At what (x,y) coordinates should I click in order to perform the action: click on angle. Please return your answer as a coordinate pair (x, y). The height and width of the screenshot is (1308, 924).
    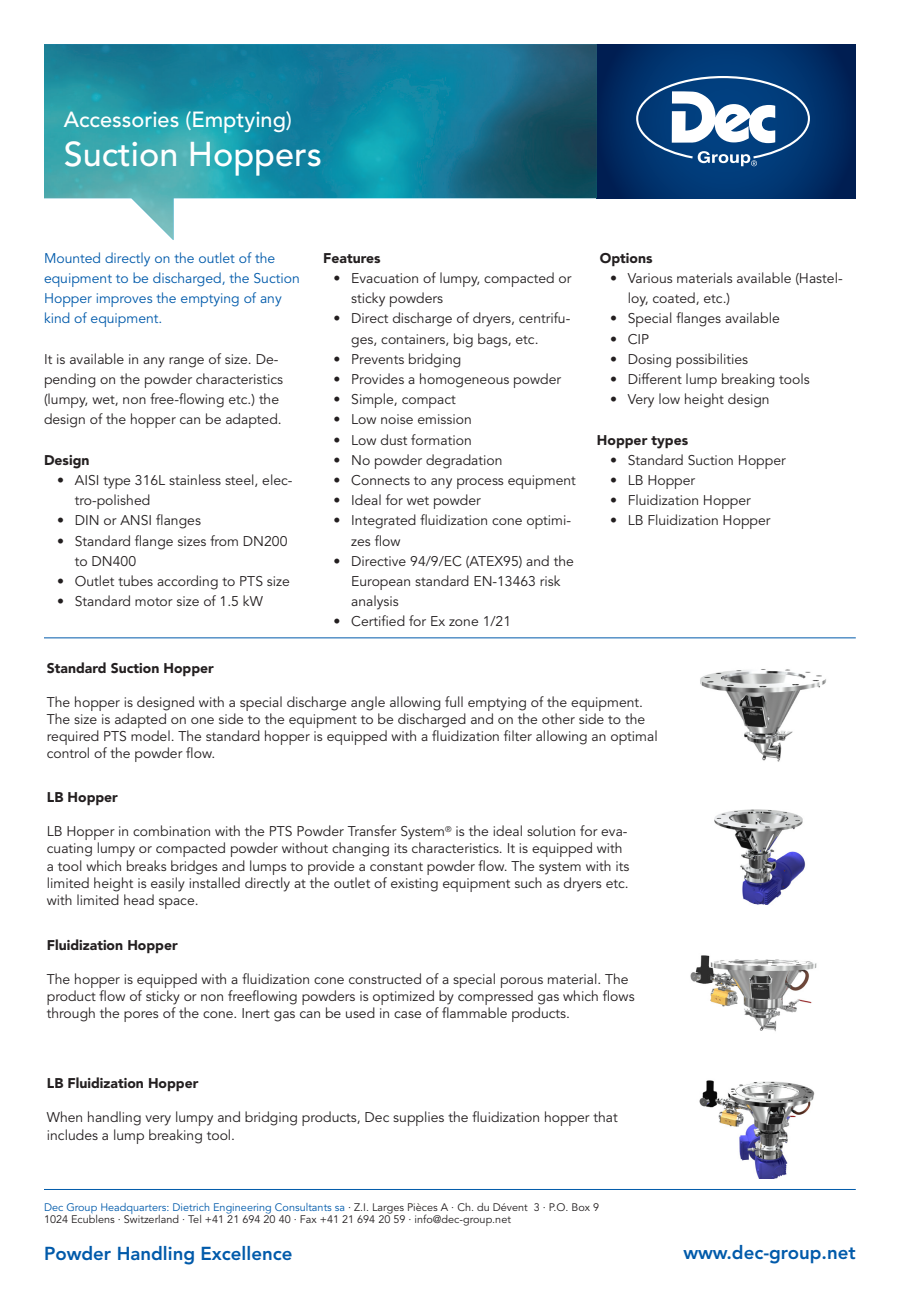
    Looking at the image, I should click on (368, 703).
